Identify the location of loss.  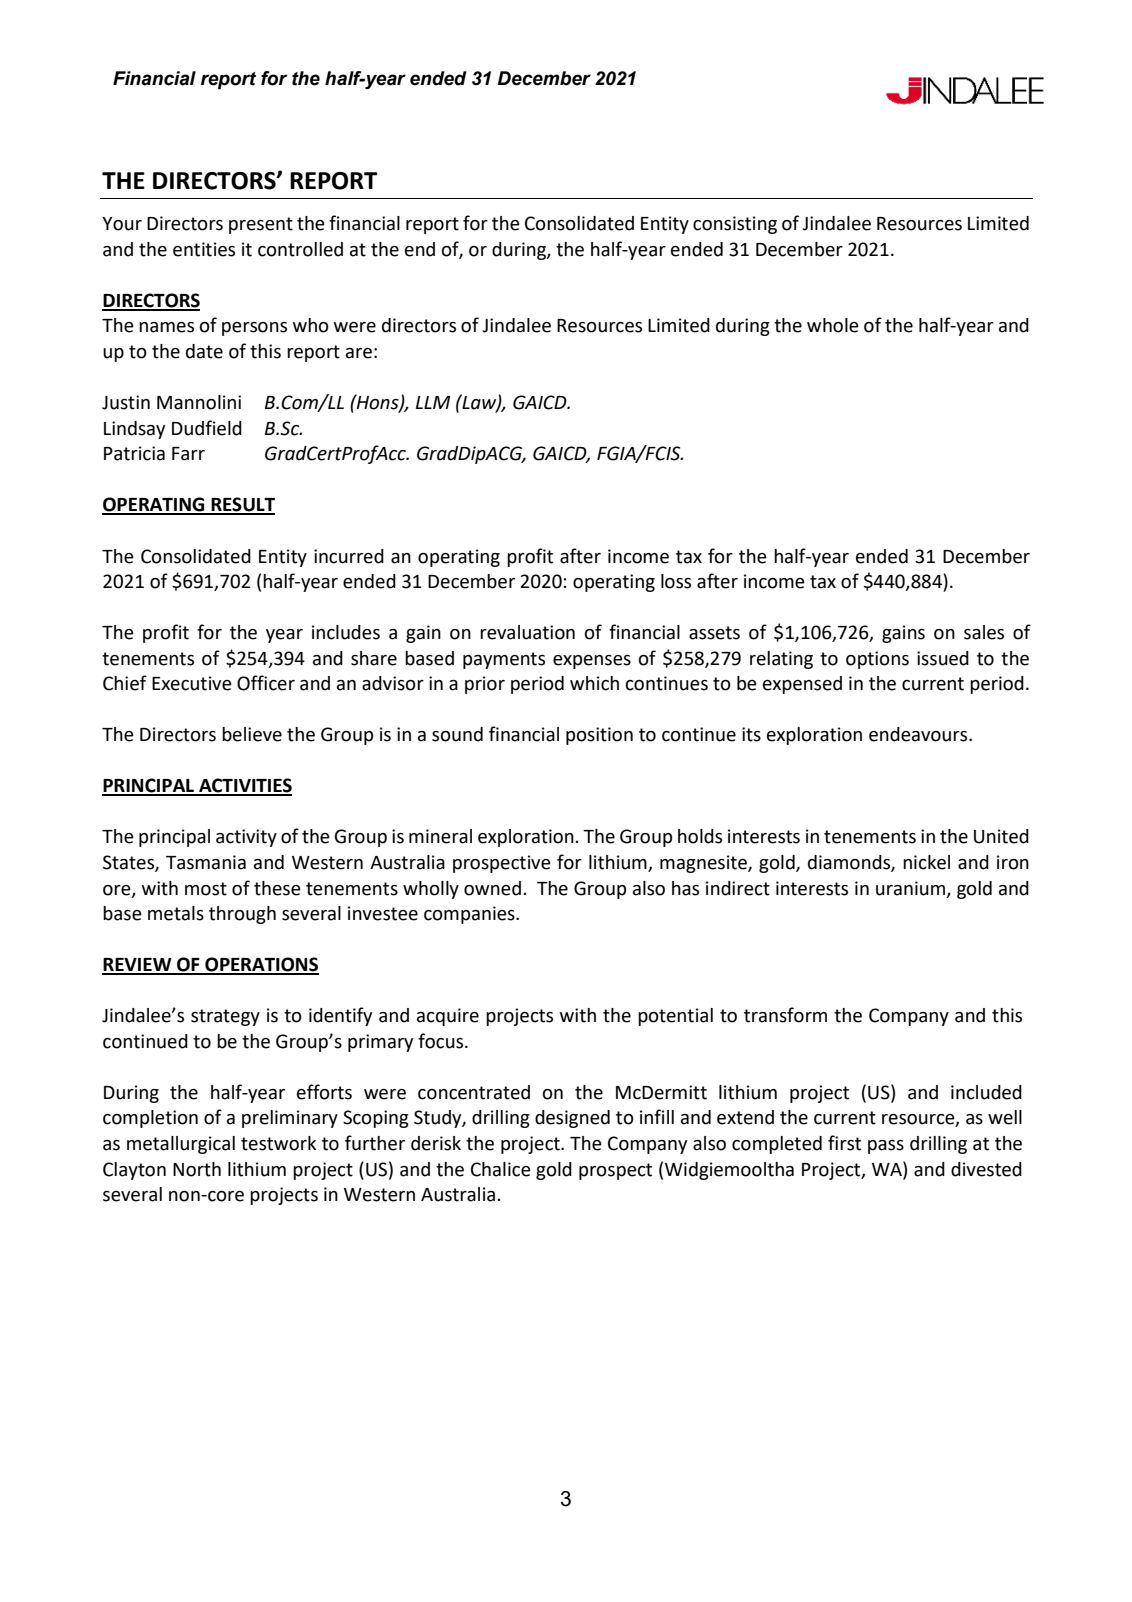
(676, 581).
